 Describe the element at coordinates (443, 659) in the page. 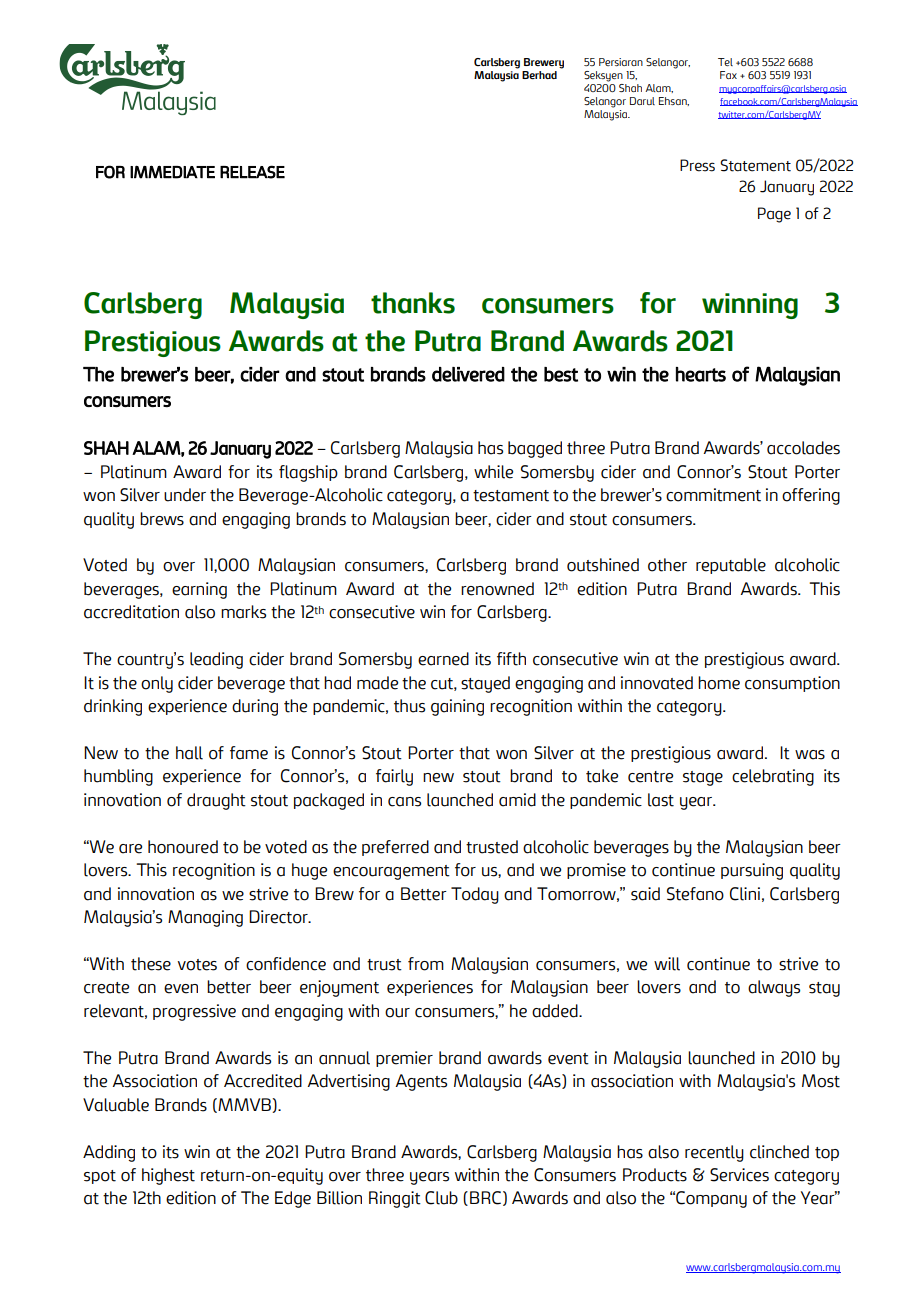

I see `earned` at that location.
